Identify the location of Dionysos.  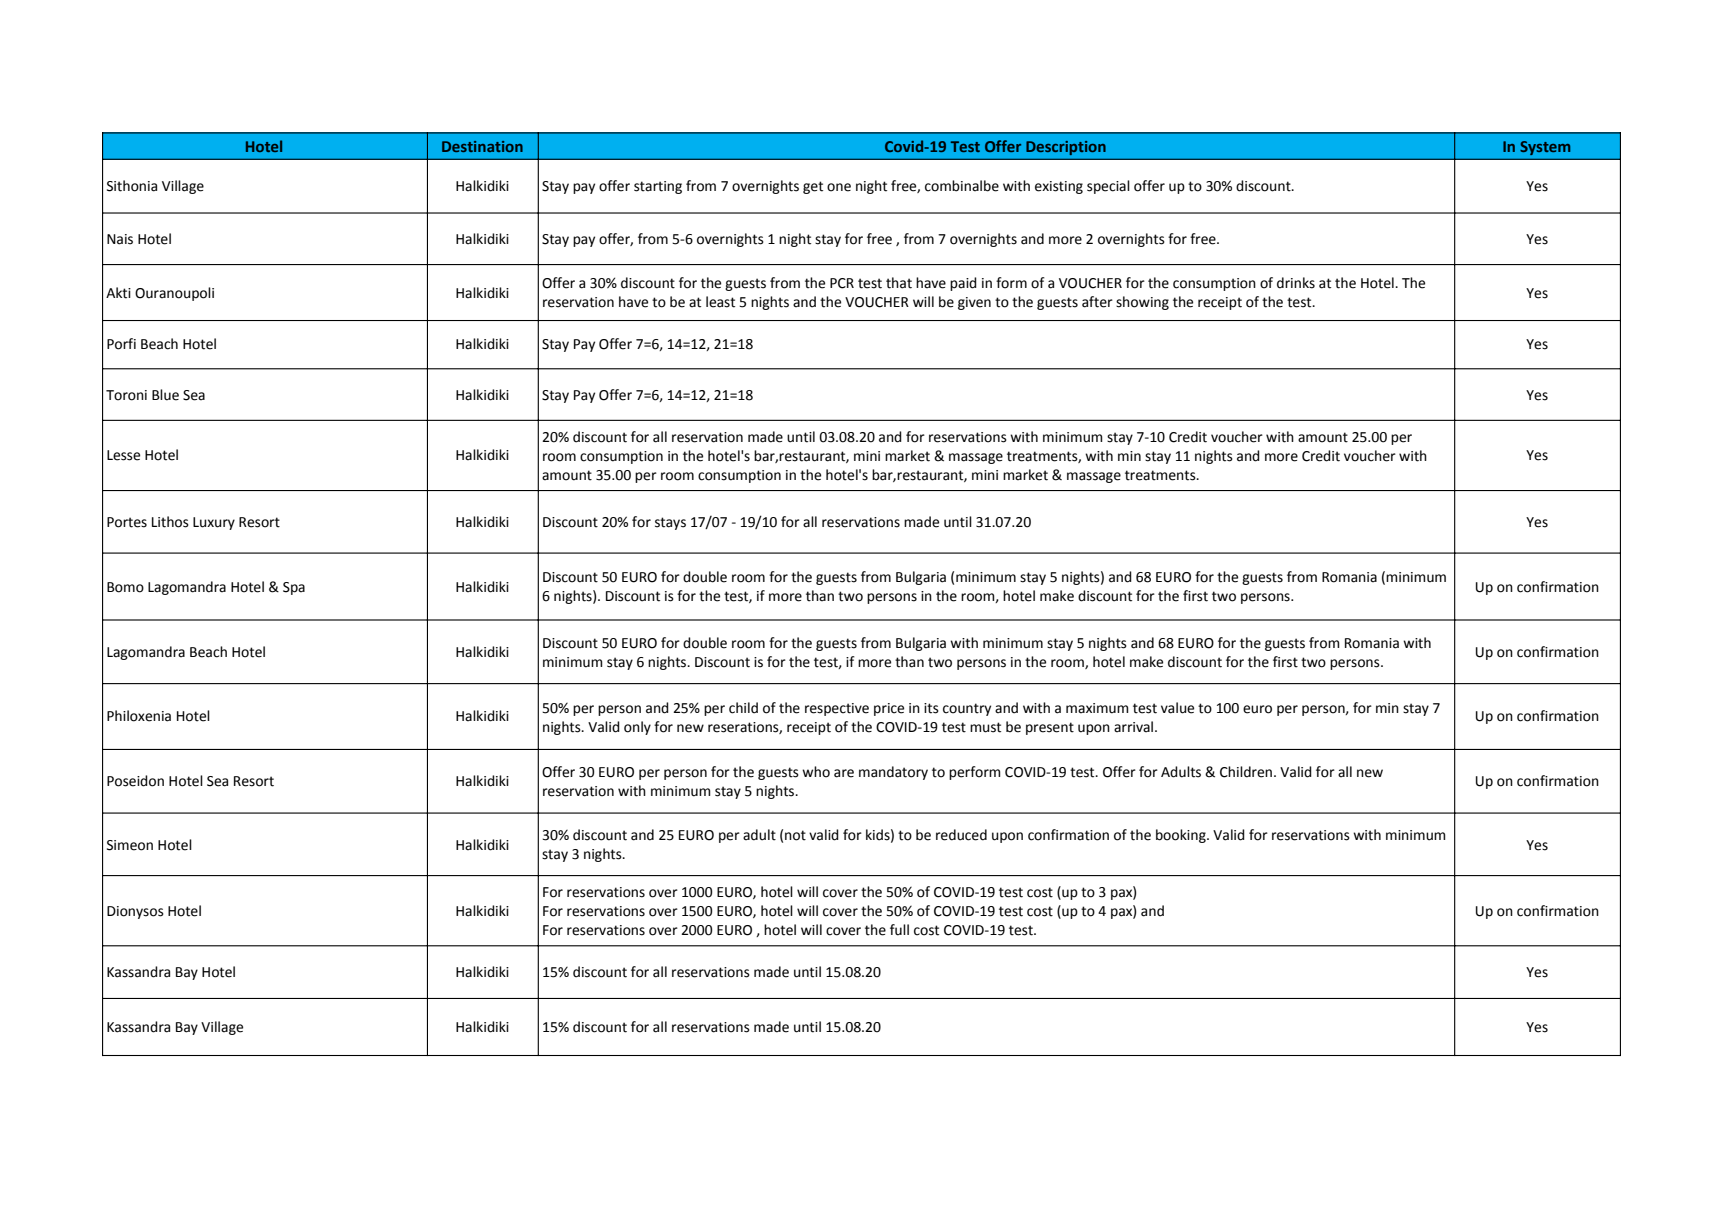
(135, 912).
